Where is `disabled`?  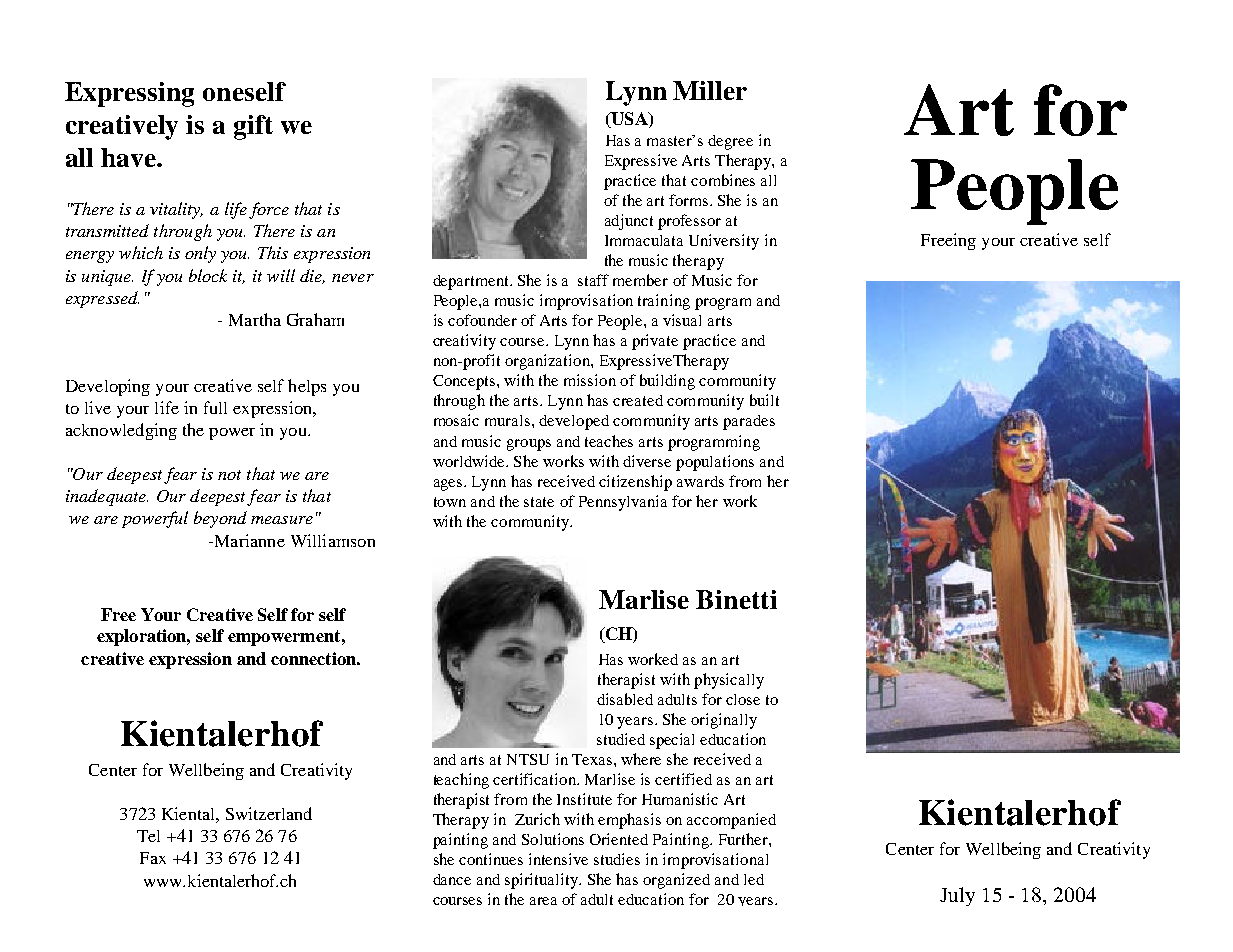 disabled is located at coordinates (625, 699).
